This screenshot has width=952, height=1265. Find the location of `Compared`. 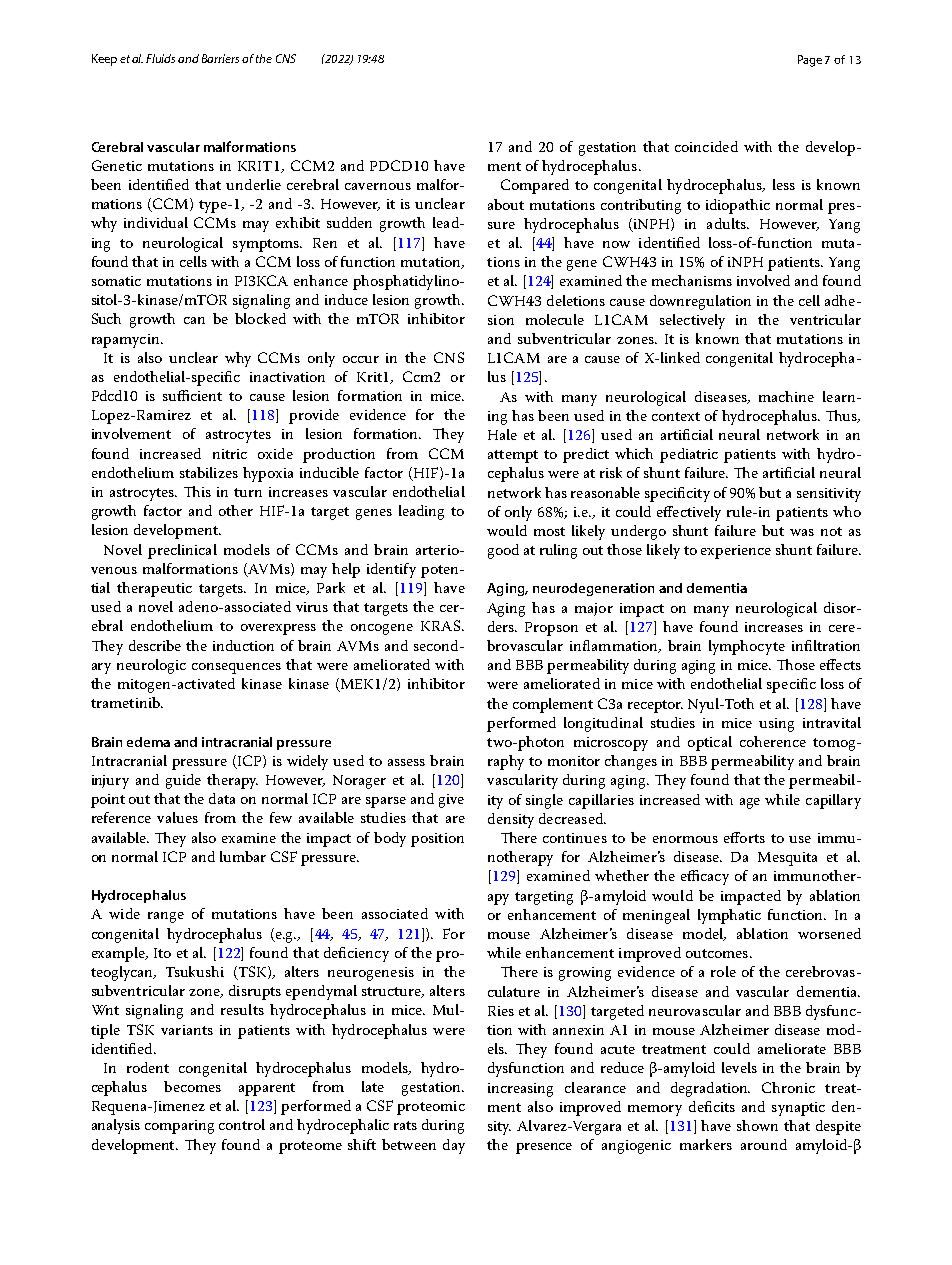

Compared is located at coordinates (535, 186).
